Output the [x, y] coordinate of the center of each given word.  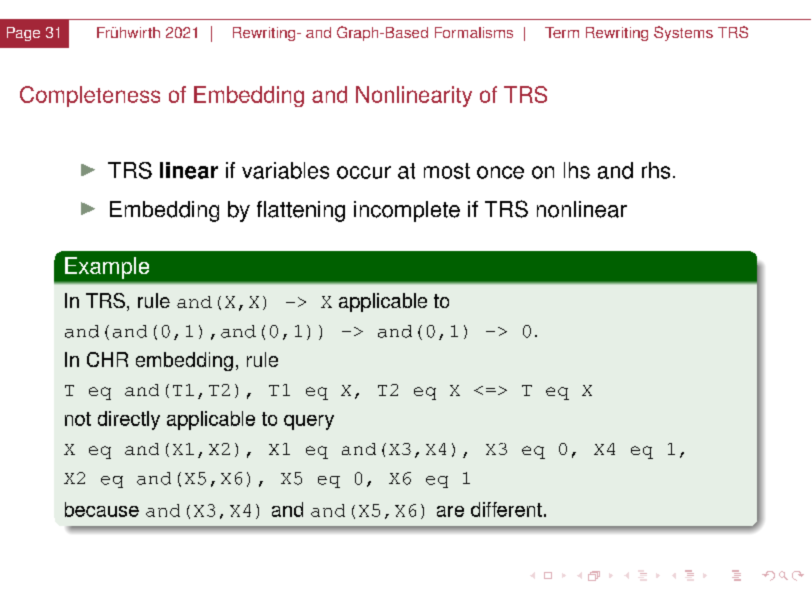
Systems [683, 33]
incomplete [407, 211]
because [102, 509]
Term [562, 32]
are [450, 511]
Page [23, 34]
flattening [301, 211]
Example [107, 268]
